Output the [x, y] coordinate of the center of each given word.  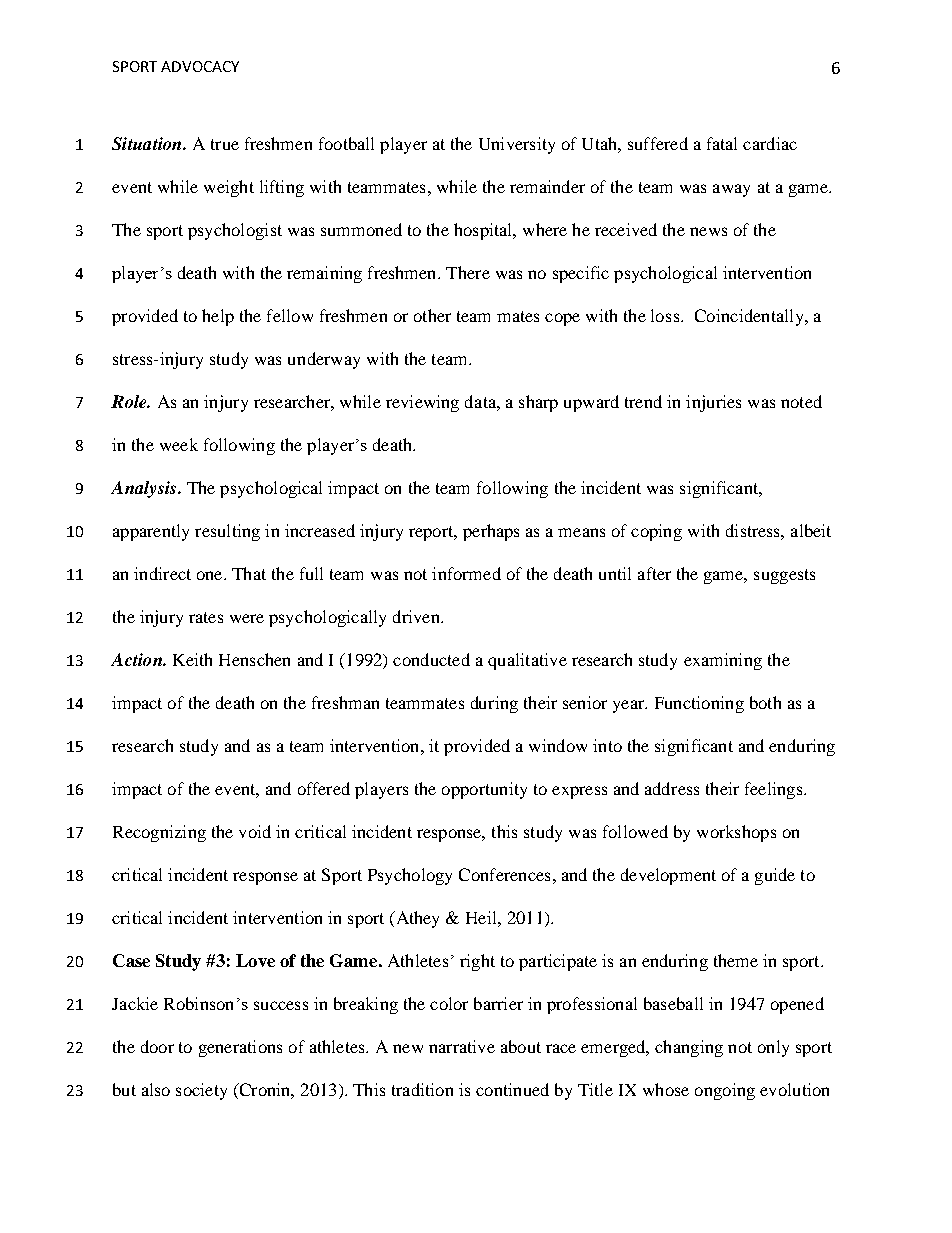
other [432, 315]
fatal [722, 143]
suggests [784, 576]
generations [240, 1048]
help [218, 317]
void [255, 831]
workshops [736, 833]
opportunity [484, 790]
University [517, 145]
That [249, 573]
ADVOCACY [200, 66]
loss [666, 315]
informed [466, 573]
